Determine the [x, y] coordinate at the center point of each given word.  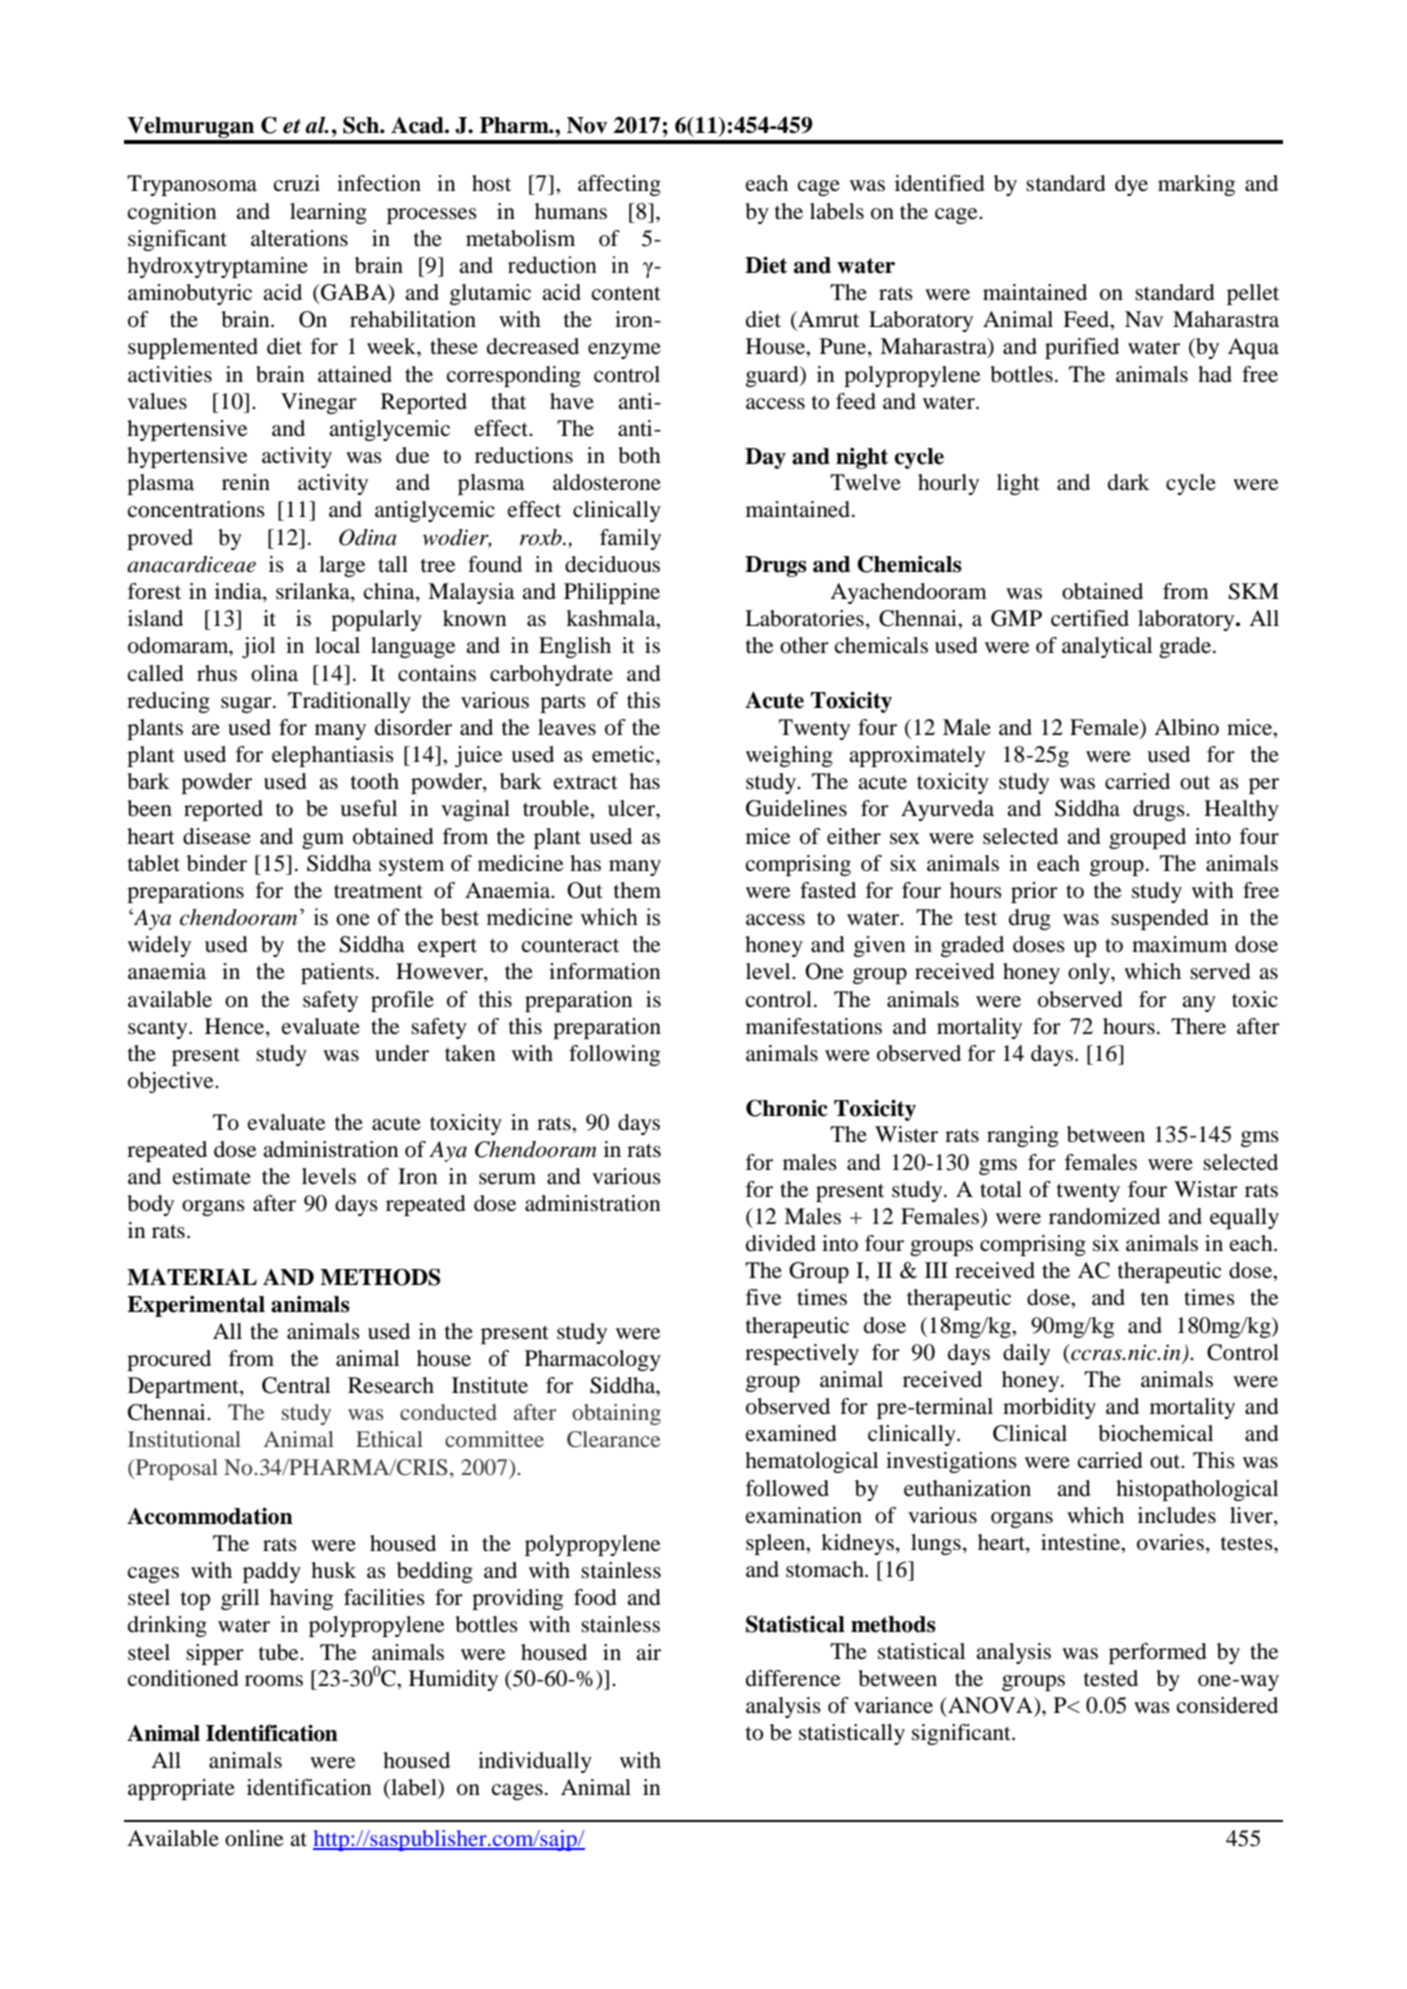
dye [1131, 185]
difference [793, 1678]
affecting [619, 185]
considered [1227, 1705]
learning [328, 213]
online [254, 1838]
